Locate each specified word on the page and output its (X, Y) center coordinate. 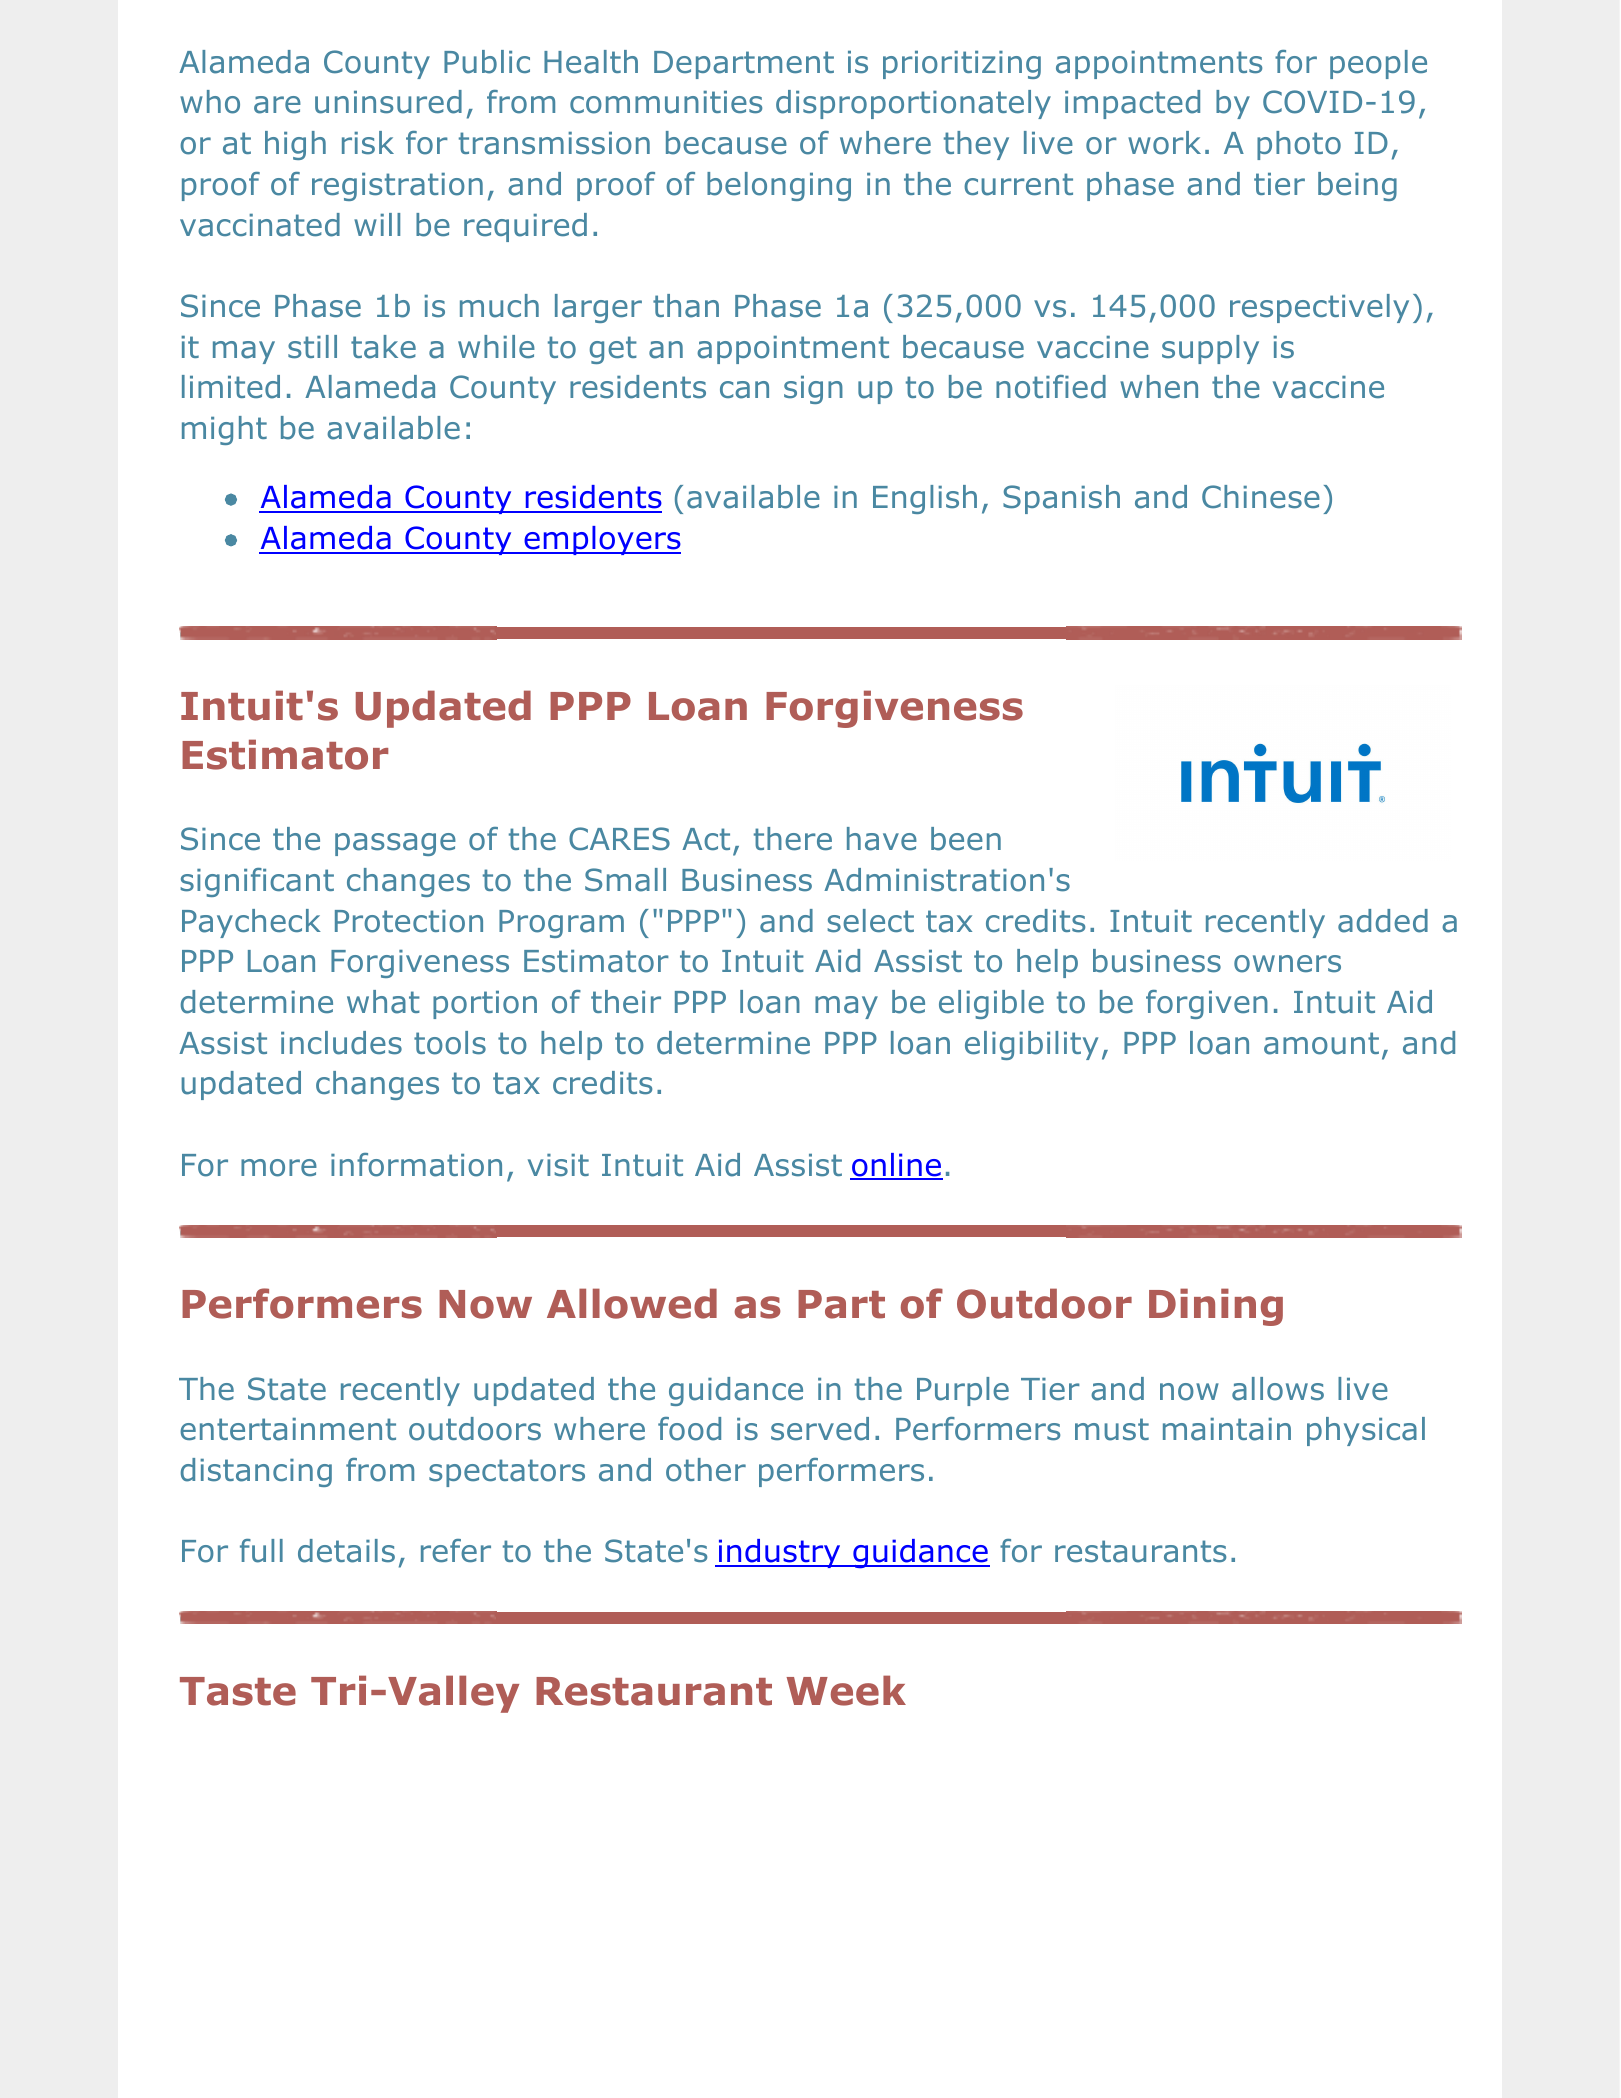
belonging (779, 186)
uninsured (388, 102)
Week (846, 1690)
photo (1299, 145)
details (346, 1551)
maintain (1227, 1429)
